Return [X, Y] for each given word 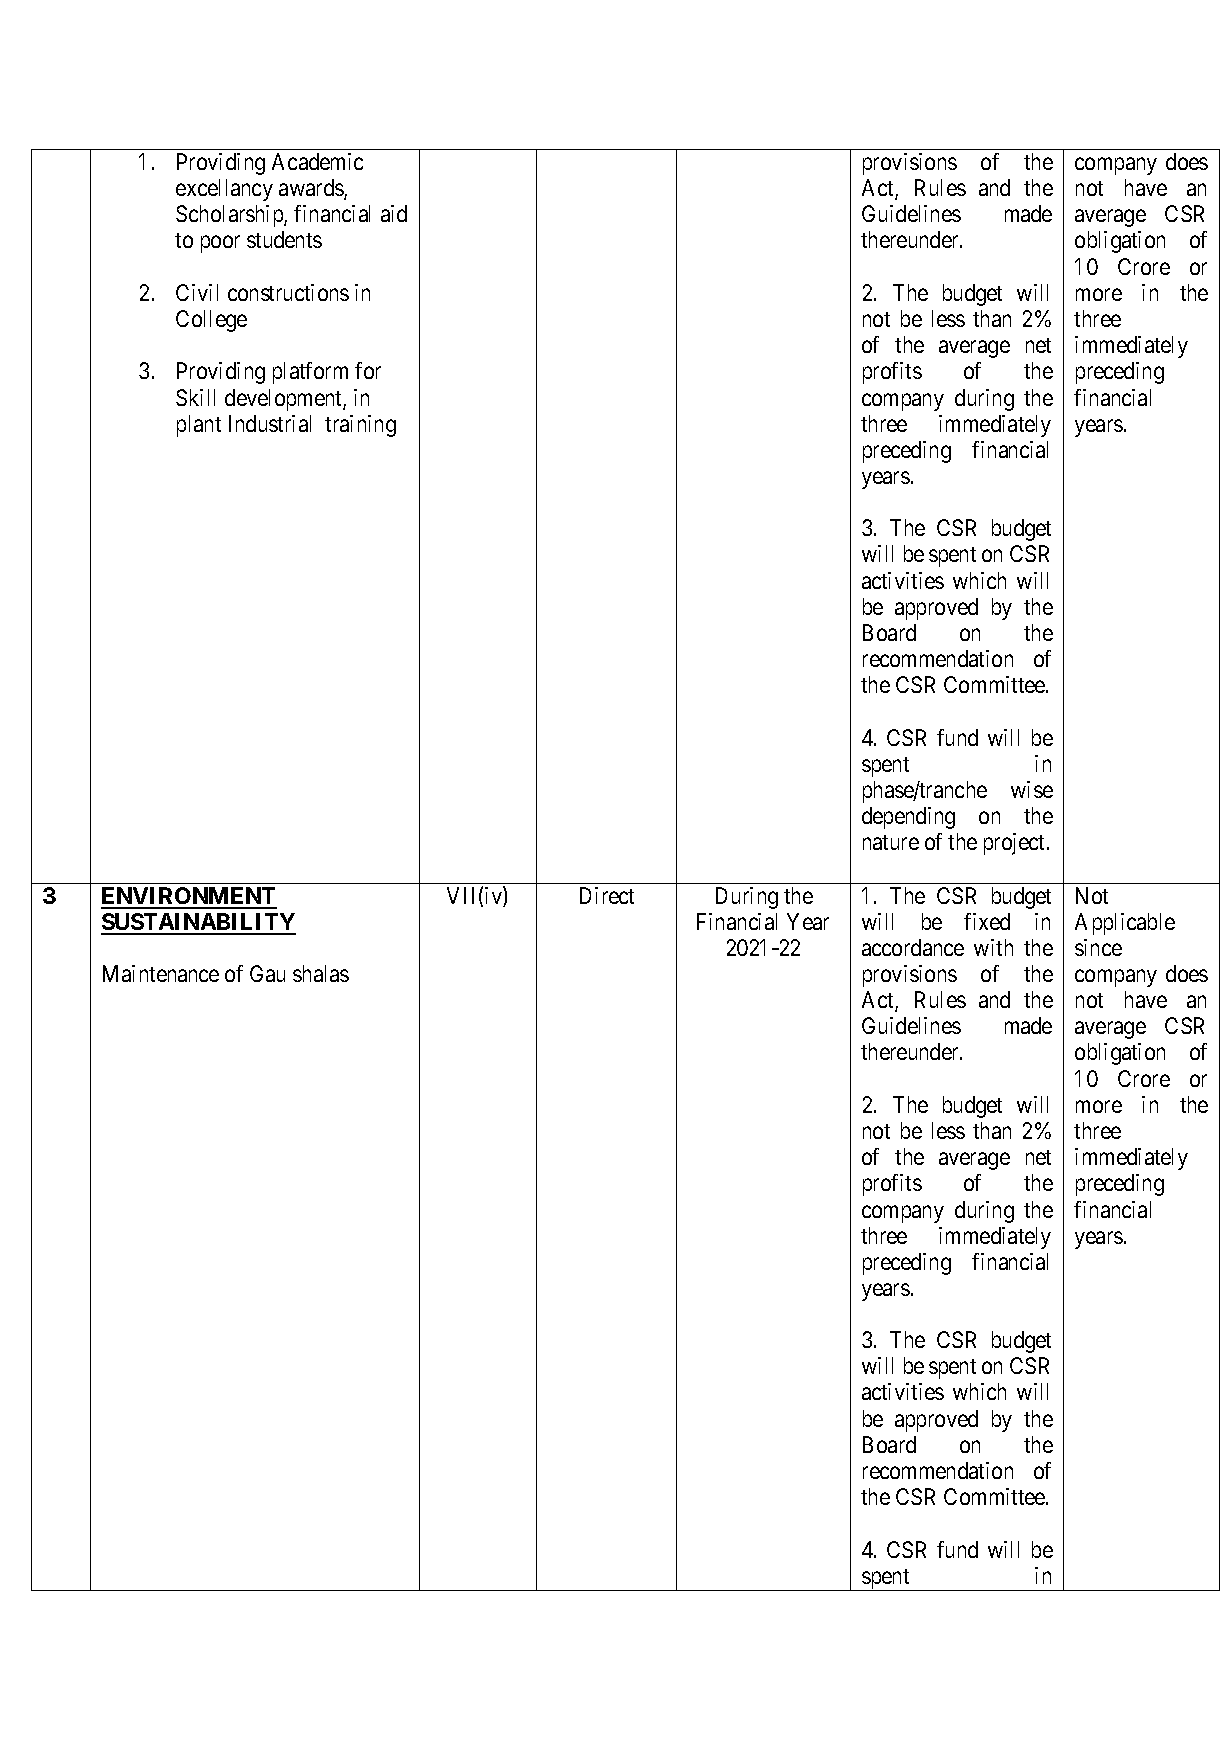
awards [312, 189]
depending [908, 818]
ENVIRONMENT [189, 897]
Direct [607, 895]
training [360, 426]
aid [394, 213]
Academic [317, 161]
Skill [195, 397]
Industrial [270, 423]
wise [1032, 789]
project [1016, 844]
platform [310, 373]
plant [199, 426]
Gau [267, 973]
